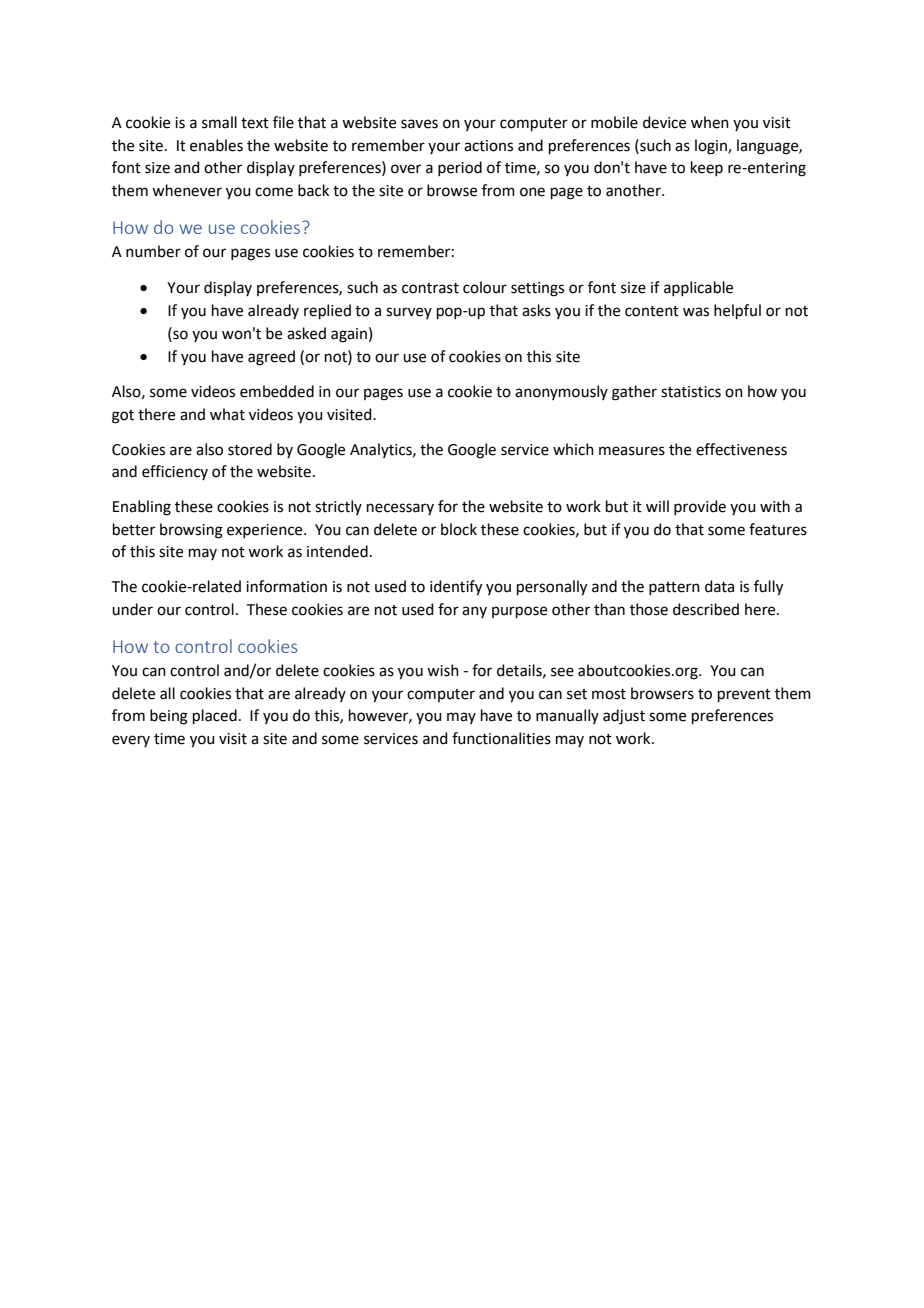 The image size is (924, 1308). I want to click on which, so click(573, 449).
